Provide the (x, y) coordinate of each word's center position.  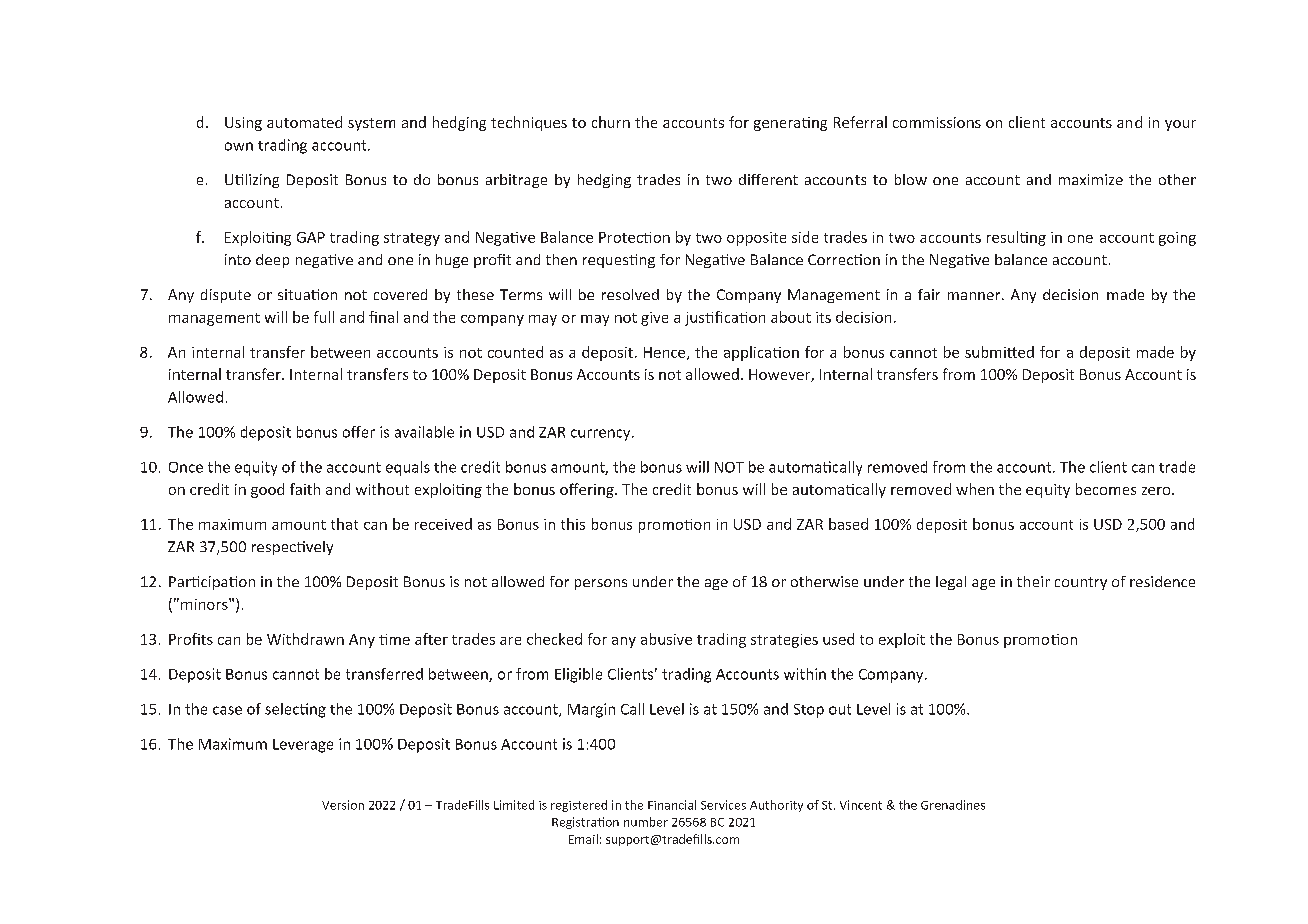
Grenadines (953, 805)
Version (343, 805)
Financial (672, 805)
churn (611, 122)
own (239, 146)
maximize (1091, 179)
